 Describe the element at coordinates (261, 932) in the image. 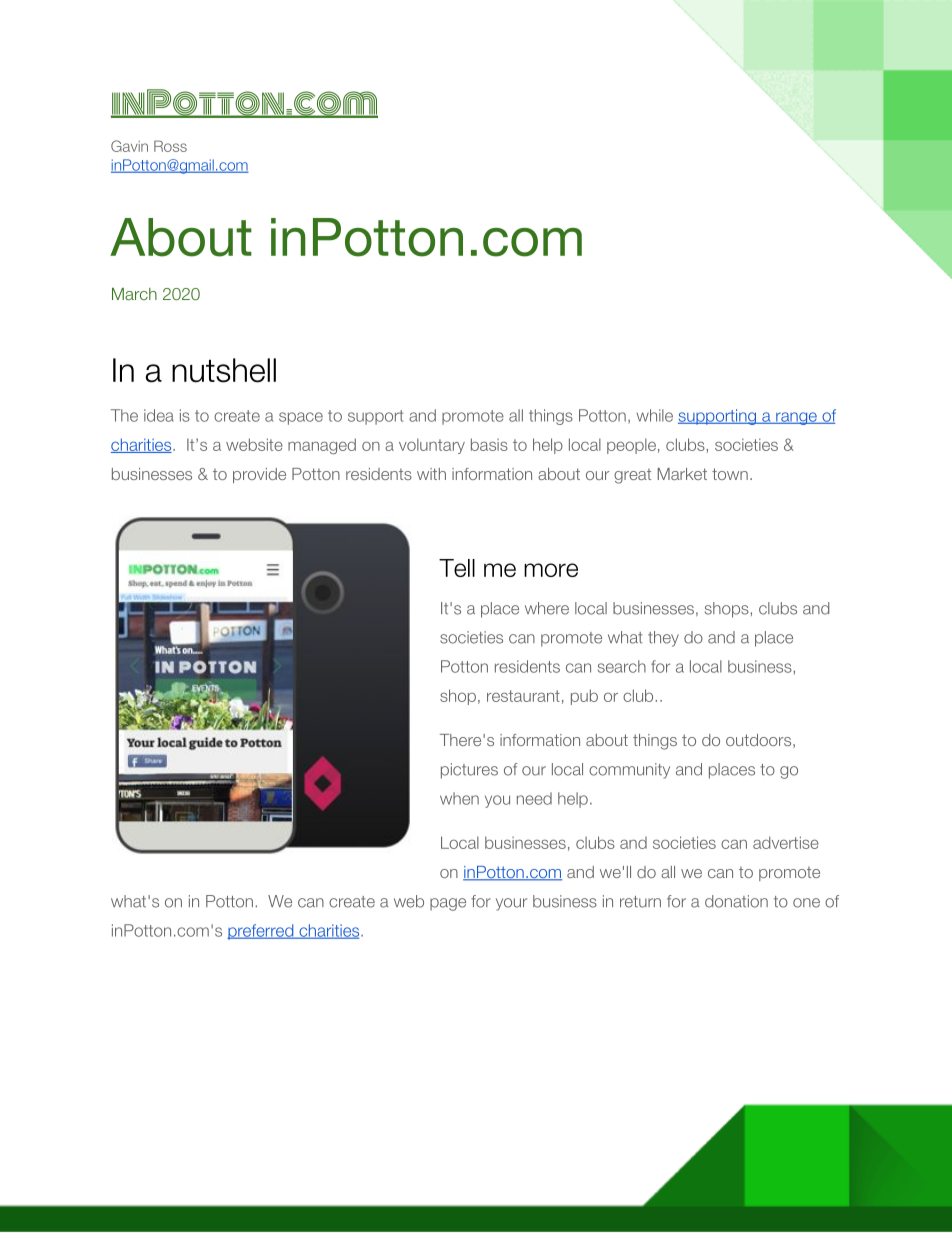

I see `preferred` at that location.
